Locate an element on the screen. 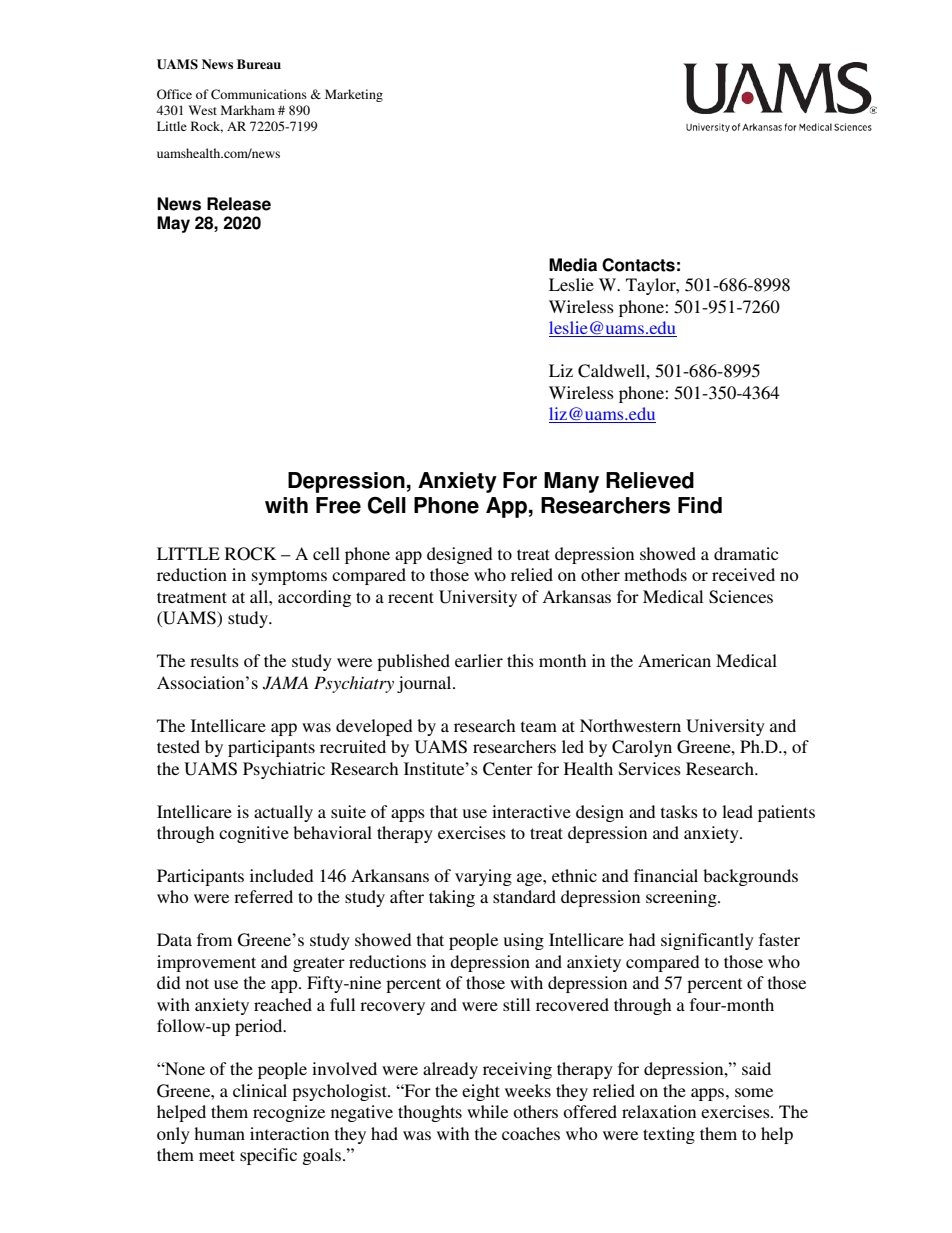 The height and width of the screenshot is (1233, 952). Sciences is located at coordinates (741, 597).
